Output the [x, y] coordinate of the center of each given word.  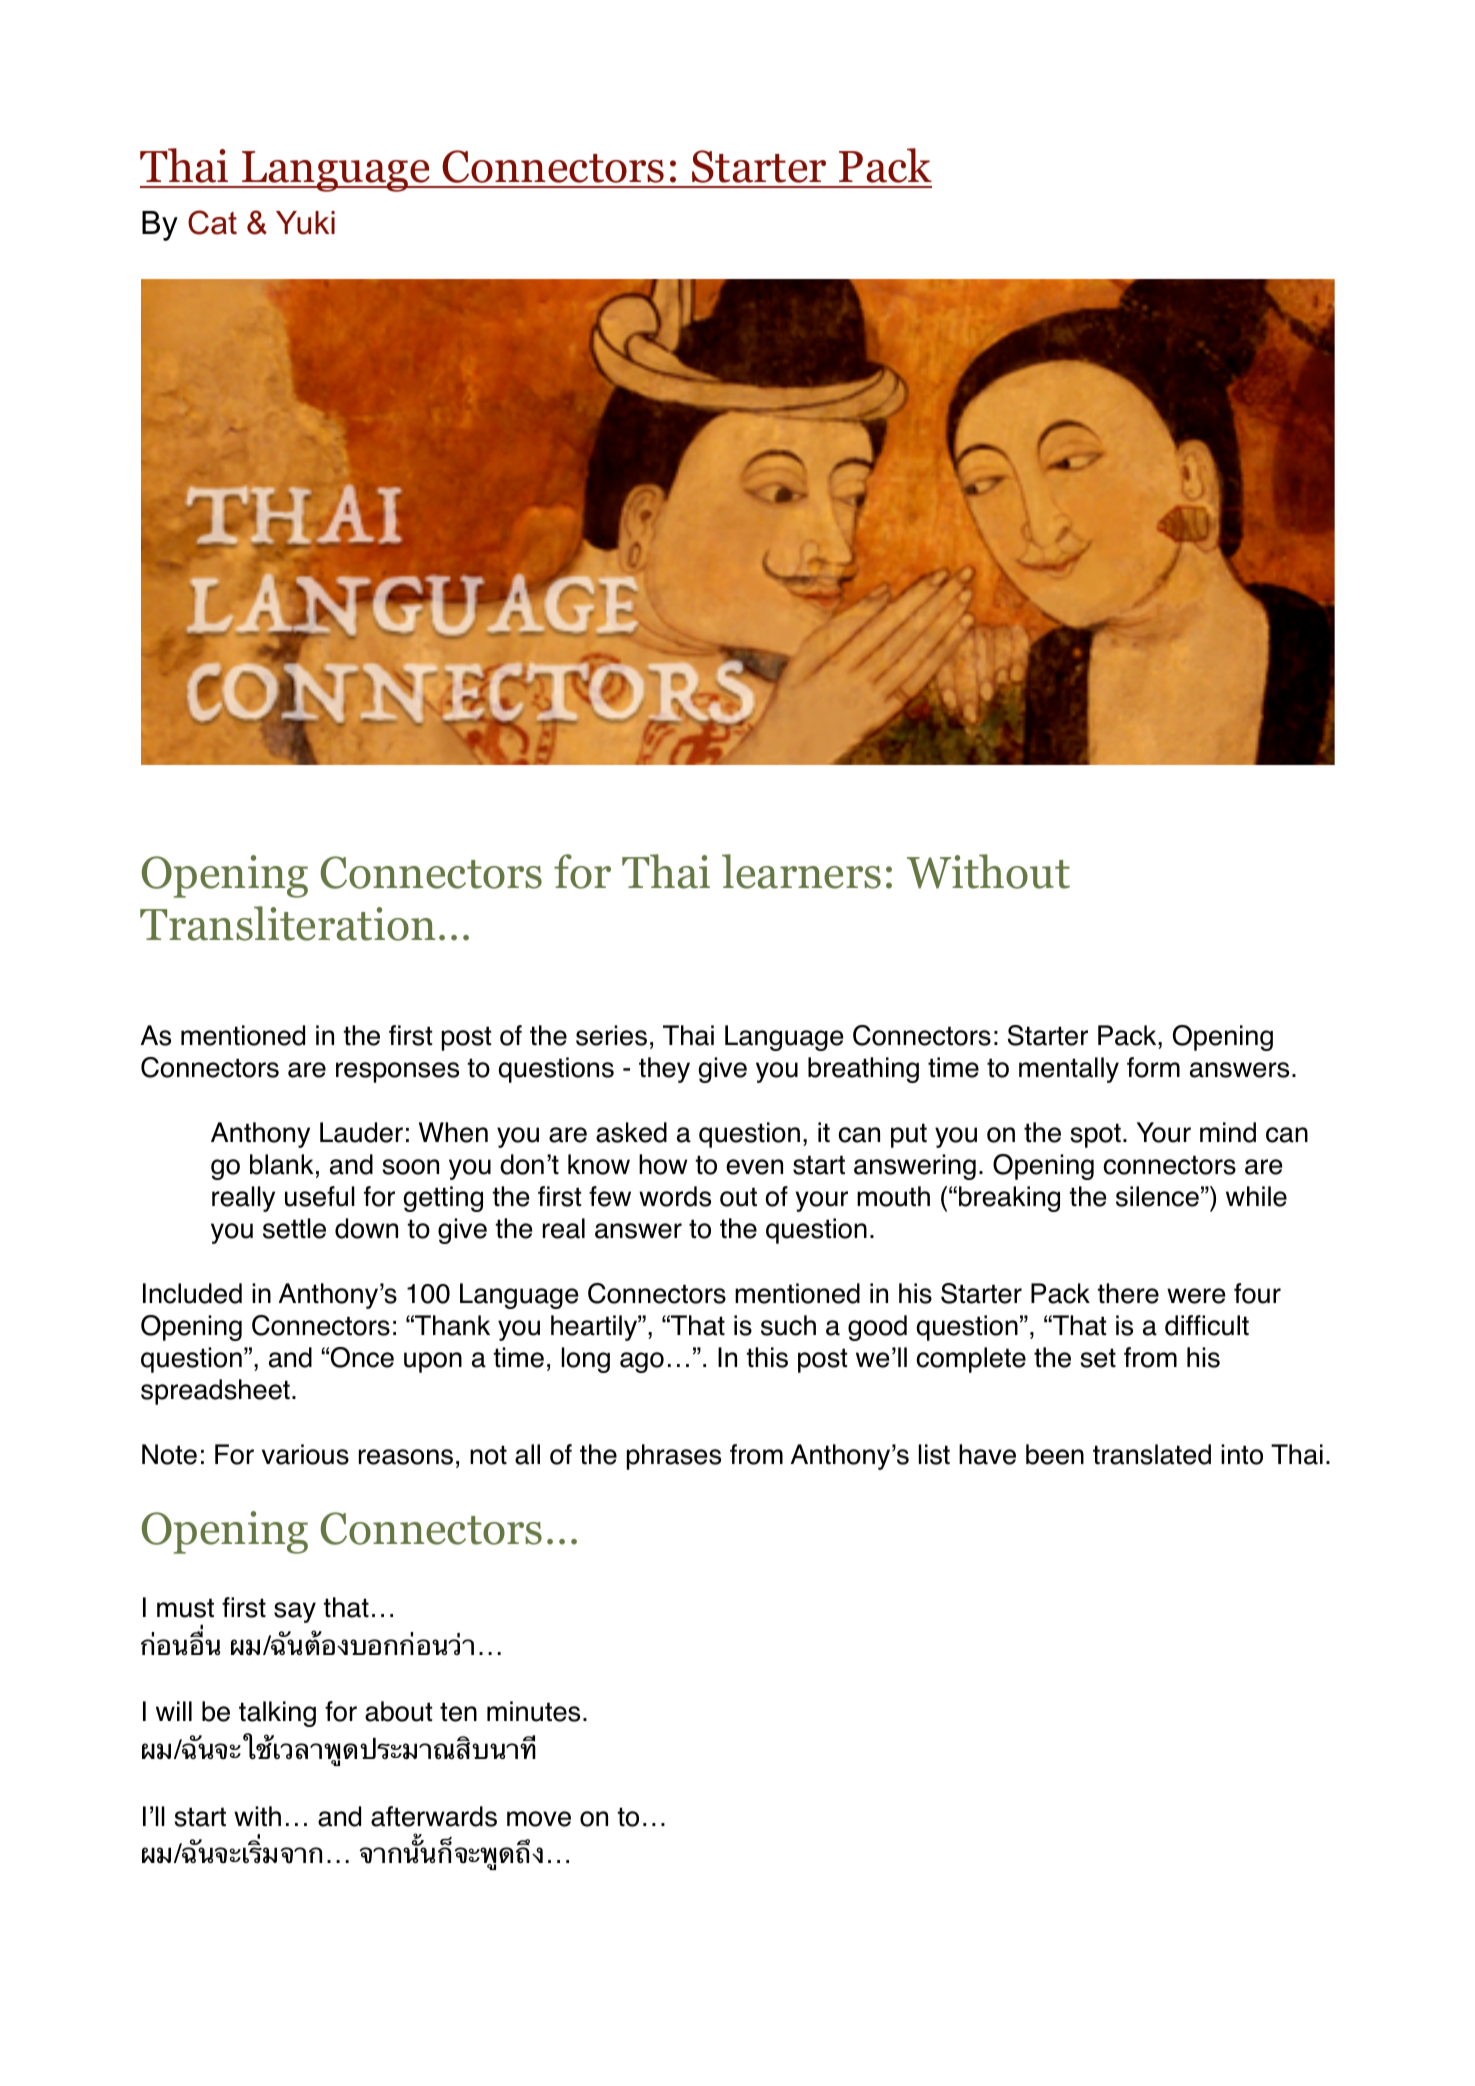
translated [1152, 1454]
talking [277, 1714]
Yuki [305, 223]
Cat [212, 222]
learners [801, 871]
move [539, 1819]
